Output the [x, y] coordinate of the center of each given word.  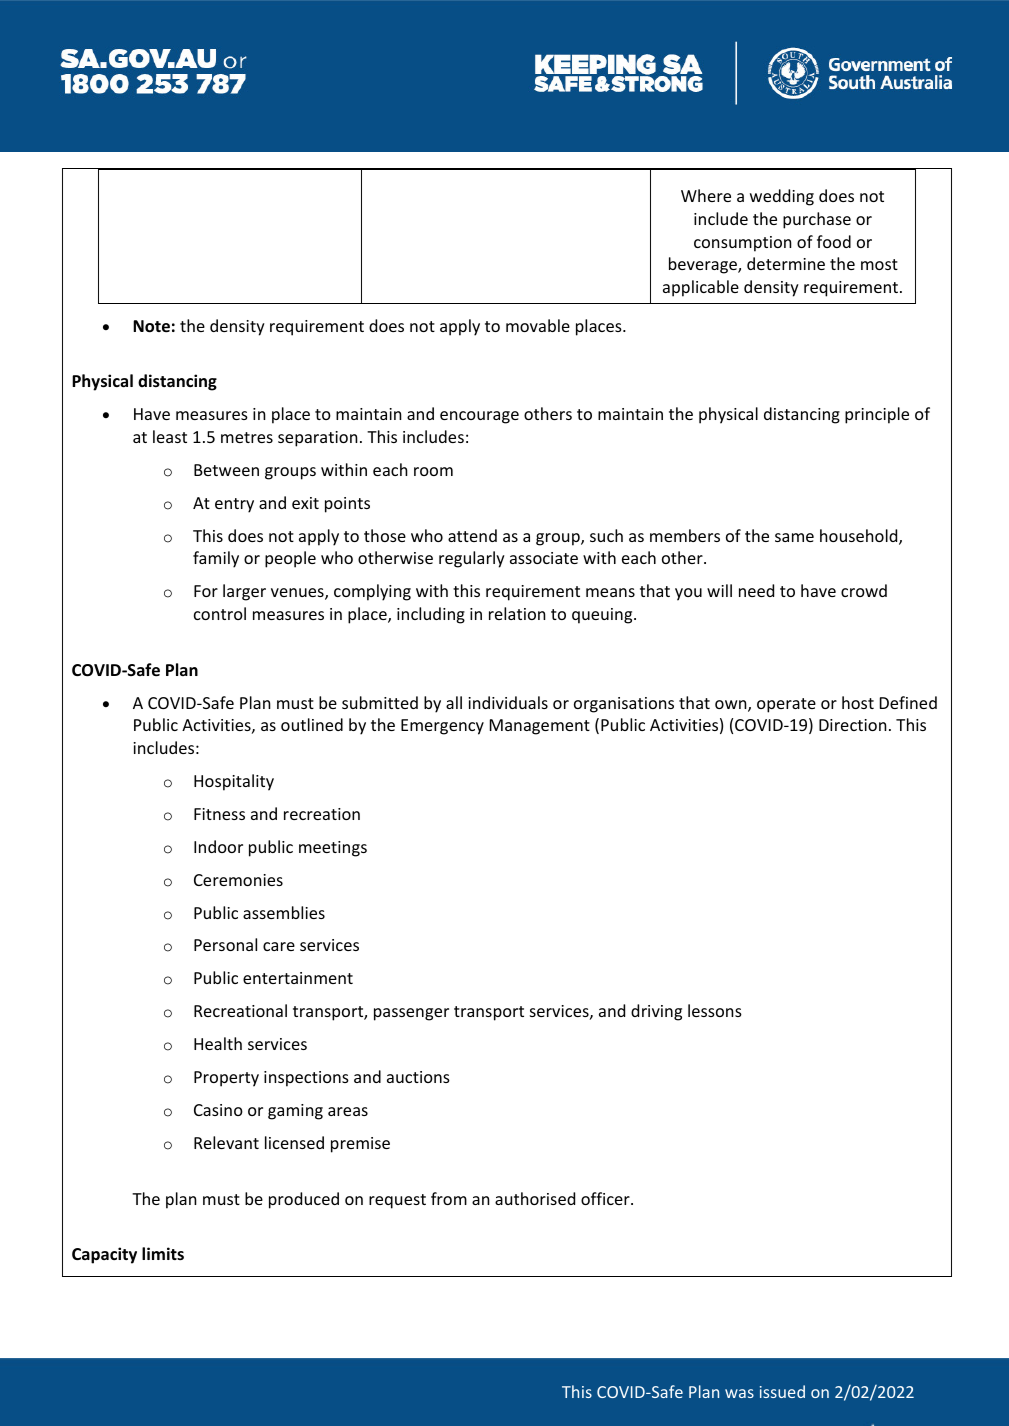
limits [163, 1253]
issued [782, 1391]
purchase [817, 220]
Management [540, 727]
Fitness [219, 814]
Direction [853, 725]
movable [538, 325]
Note [151, 326]
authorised [535, 1198]
